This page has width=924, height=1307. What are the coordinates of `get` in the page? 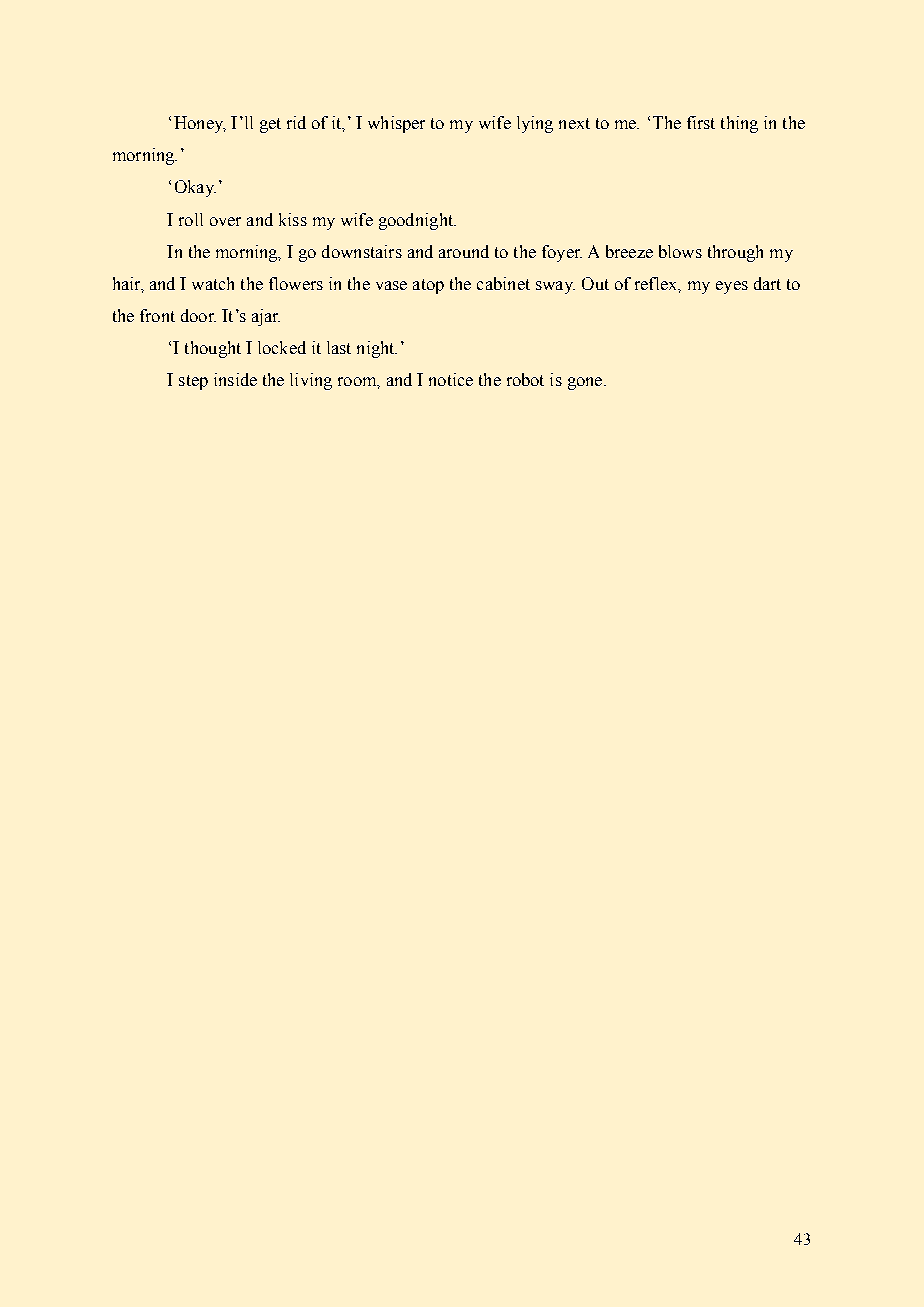 It's located at (270, 125).
